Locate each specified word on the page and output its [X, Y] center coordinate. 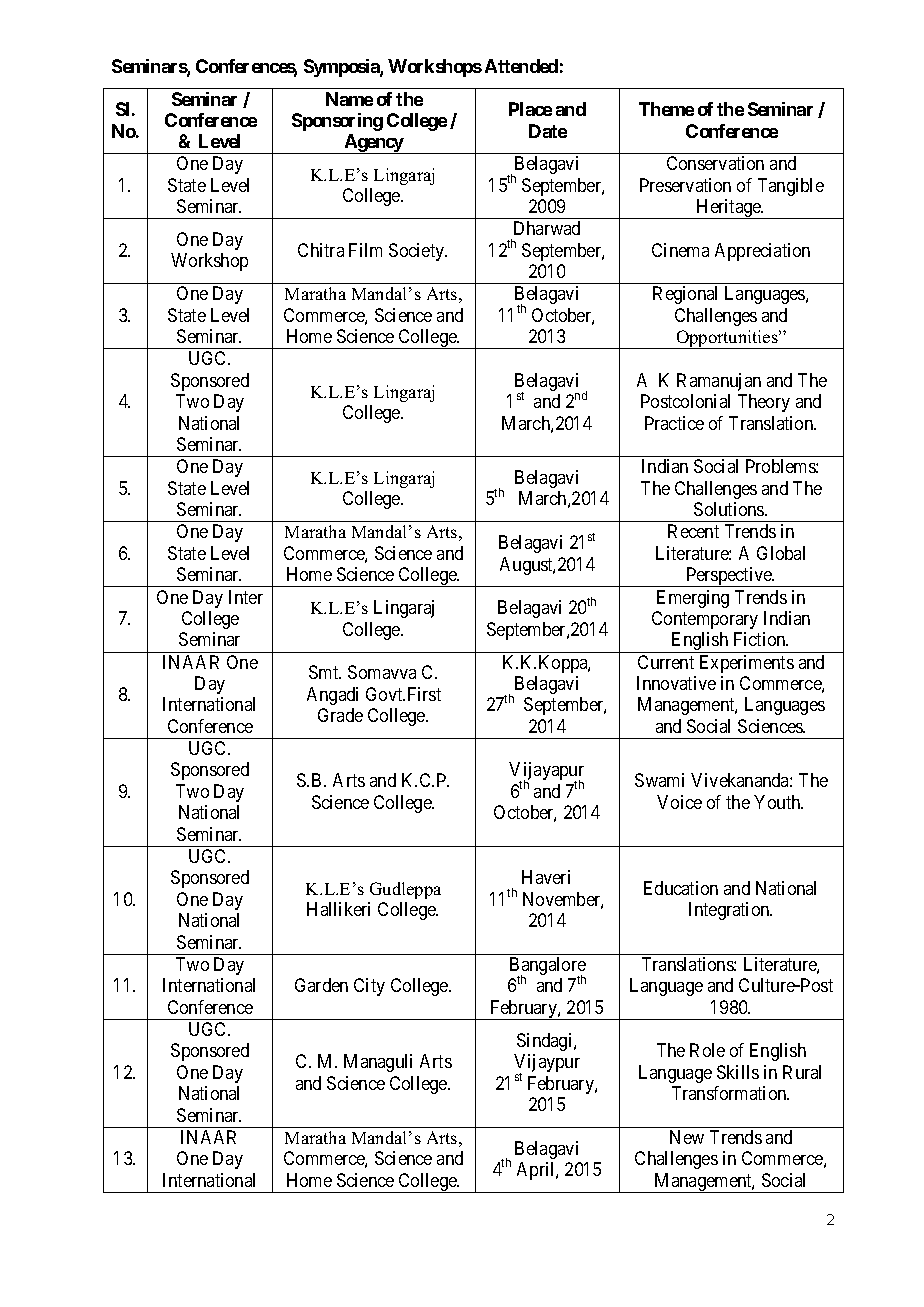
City [369, 987]
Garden [321, 985]
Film [365, 250]
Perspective [729, 577]
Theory [764, 403]
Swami [659, 780]
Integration [730, 911]
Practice [674, 423]
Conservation [715, 163]
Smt [325, 672]
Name [349, 99]
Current [666, 662]
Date [548, 131]
